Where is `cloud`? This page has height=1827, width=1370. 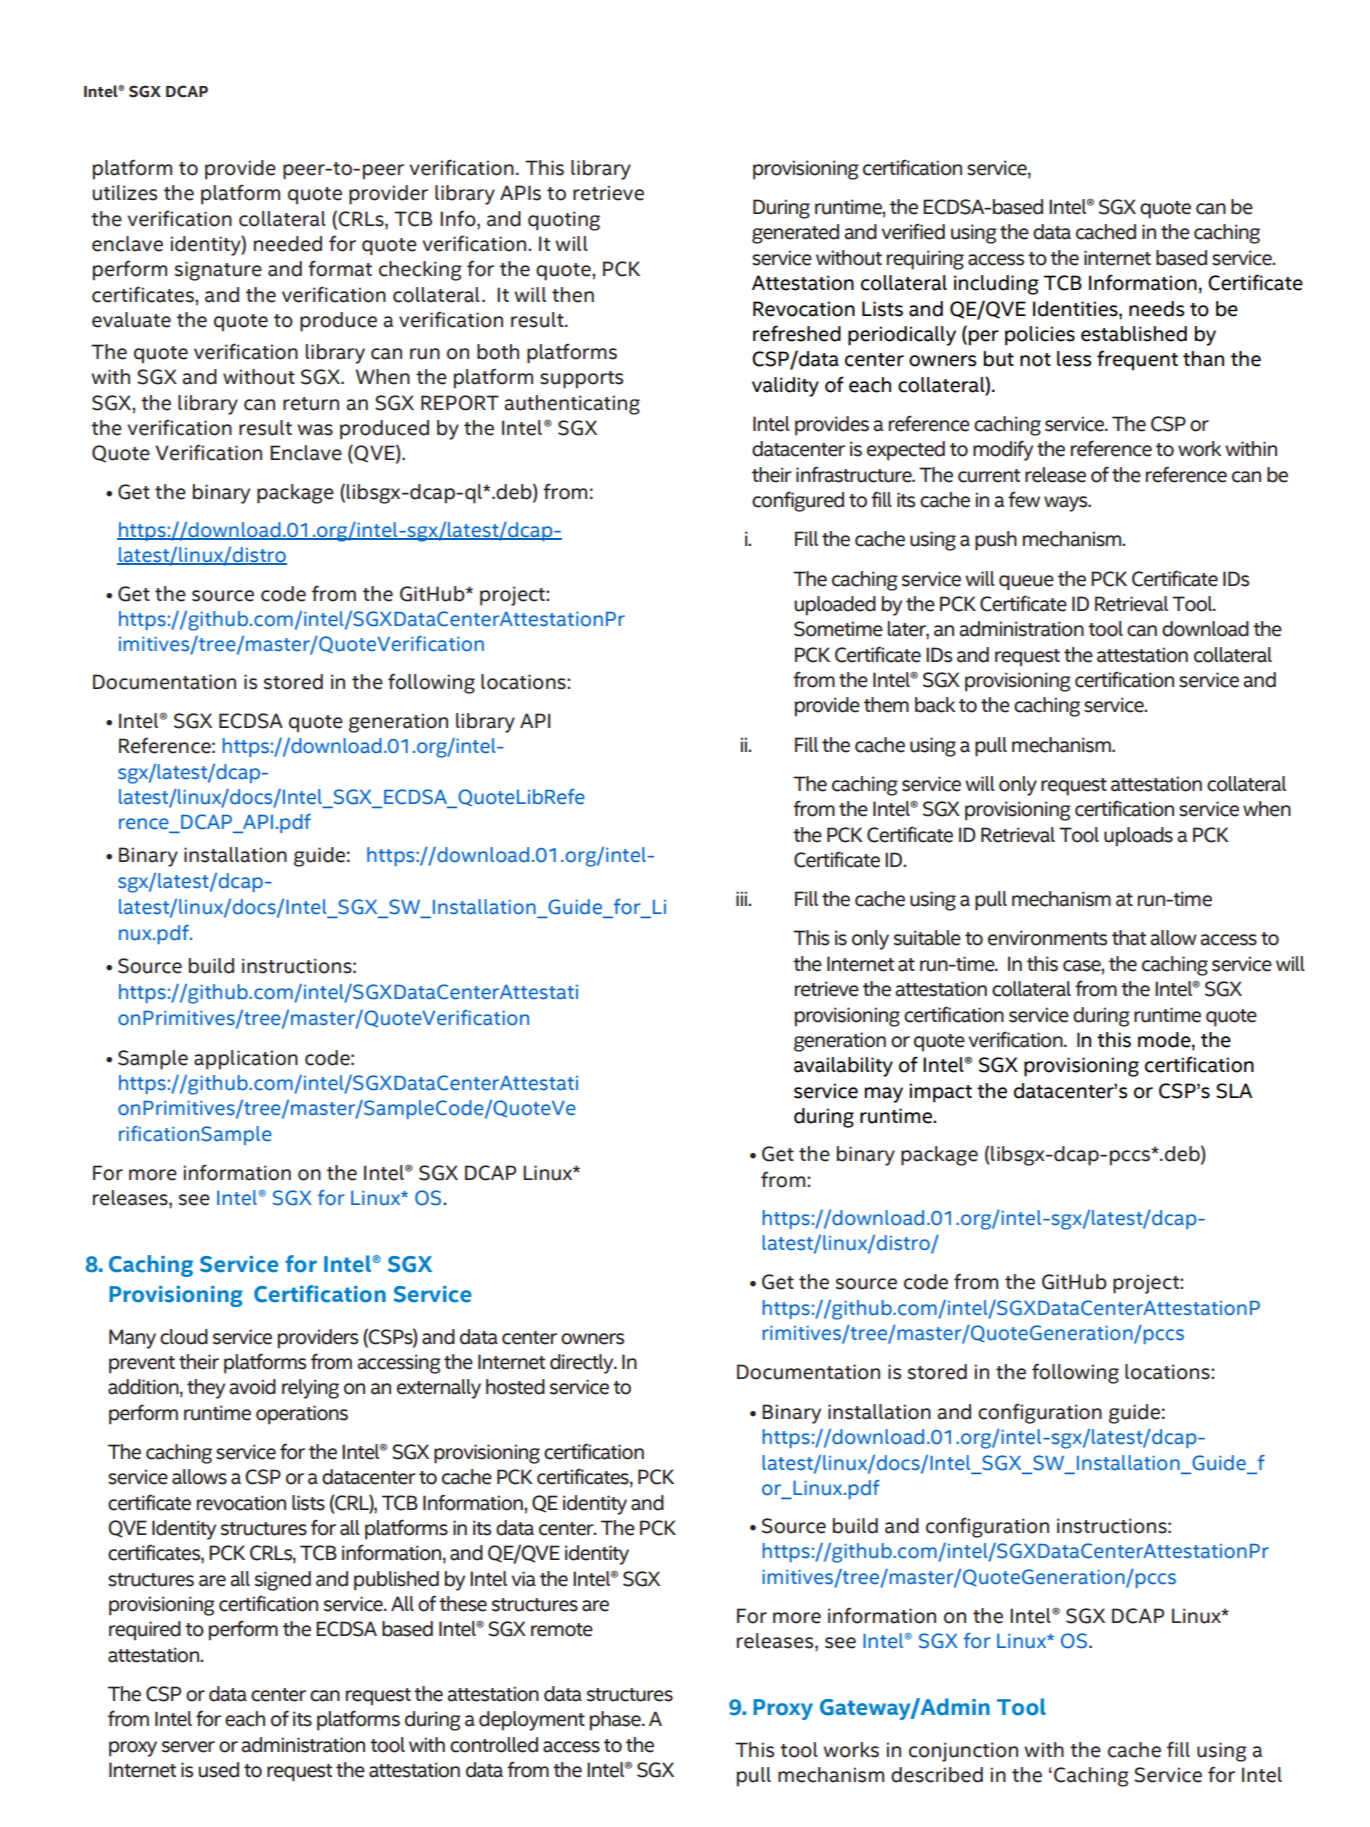 cloud is located at coordinates (184, 1337).
